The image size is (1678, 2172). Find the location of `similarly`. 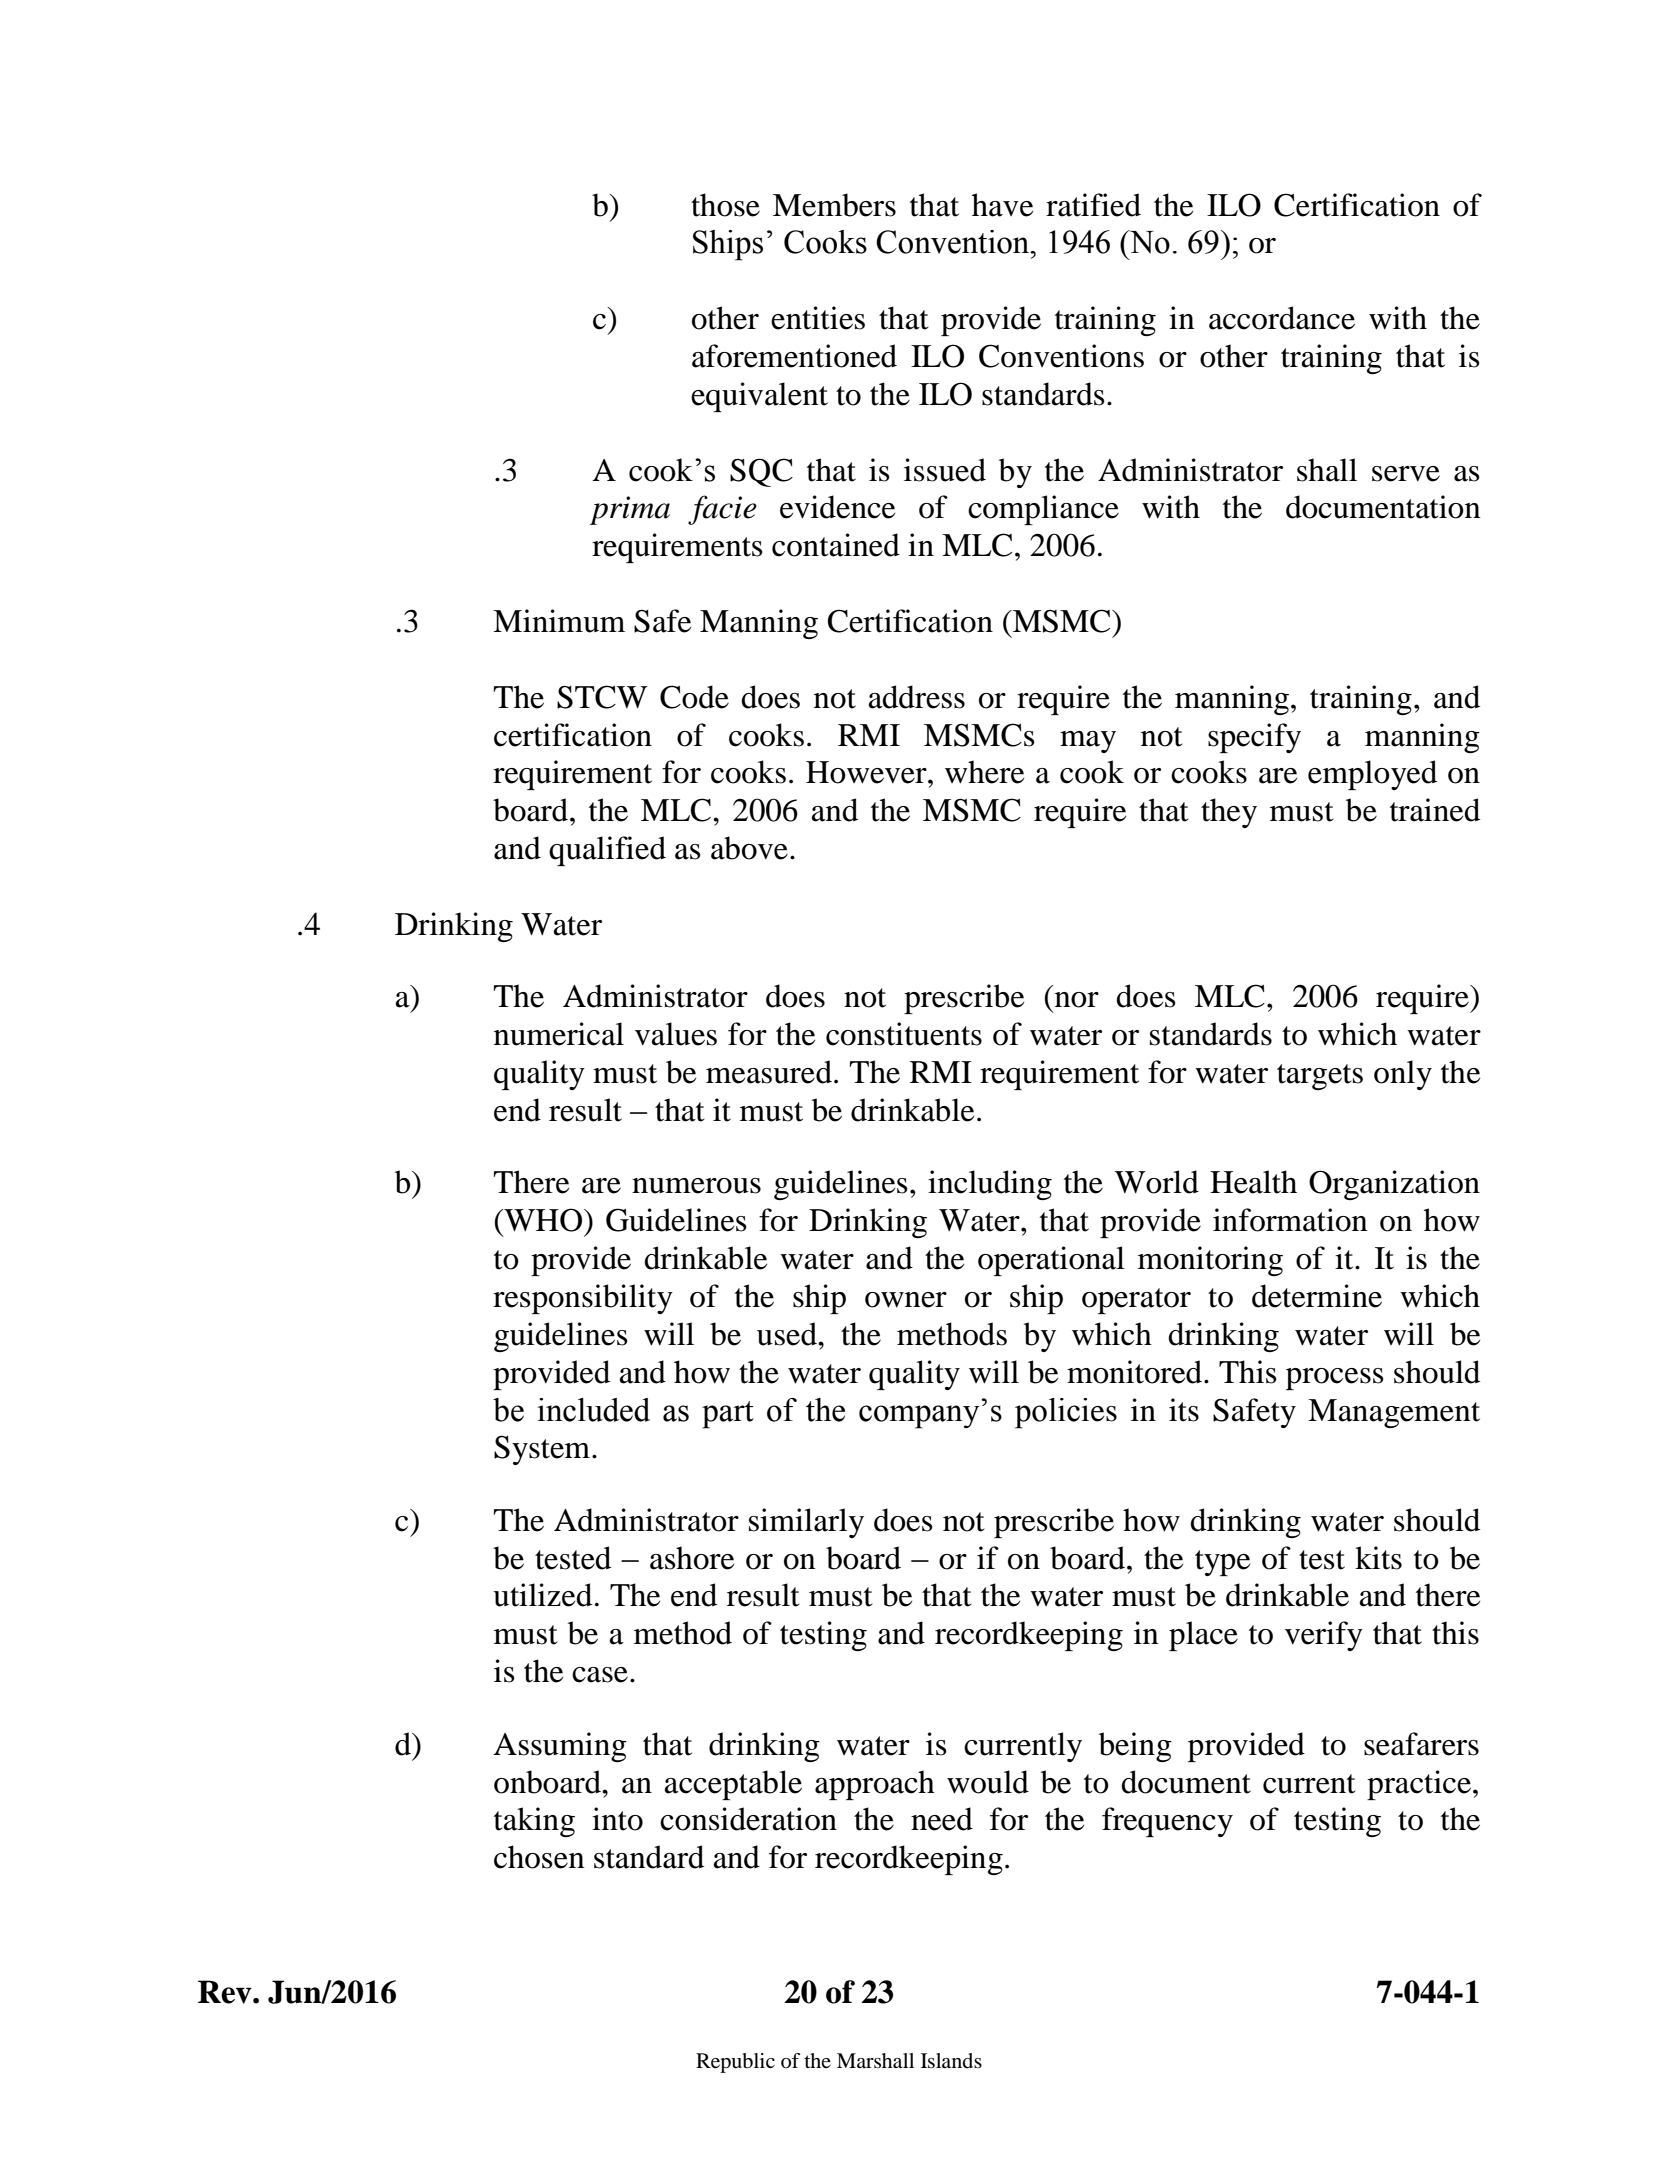

similarly is located at coordinates (806, 1523).
